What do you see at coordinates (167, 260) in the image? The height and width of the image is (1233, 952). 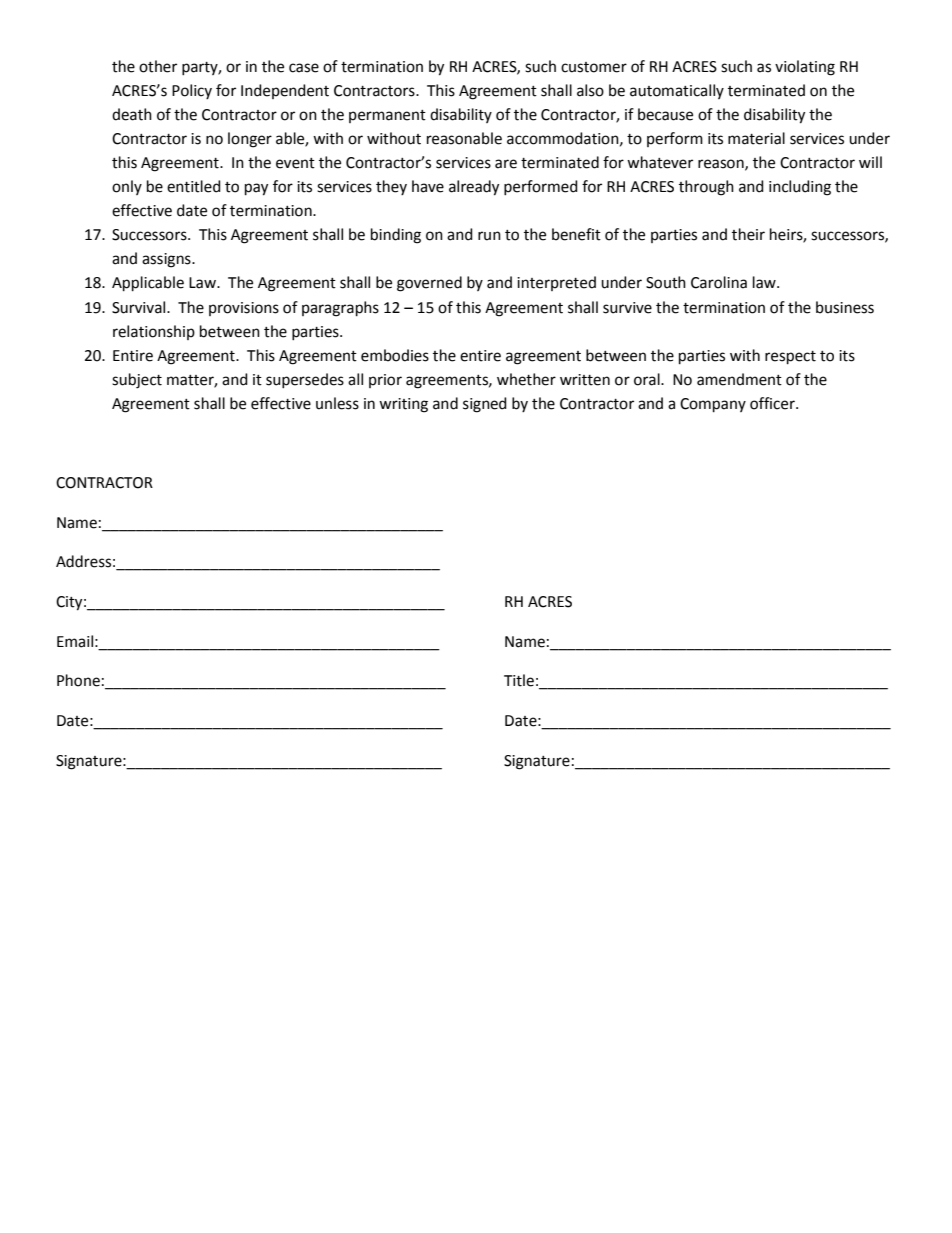 I see `assigns` at bounding box center [167, 260].
